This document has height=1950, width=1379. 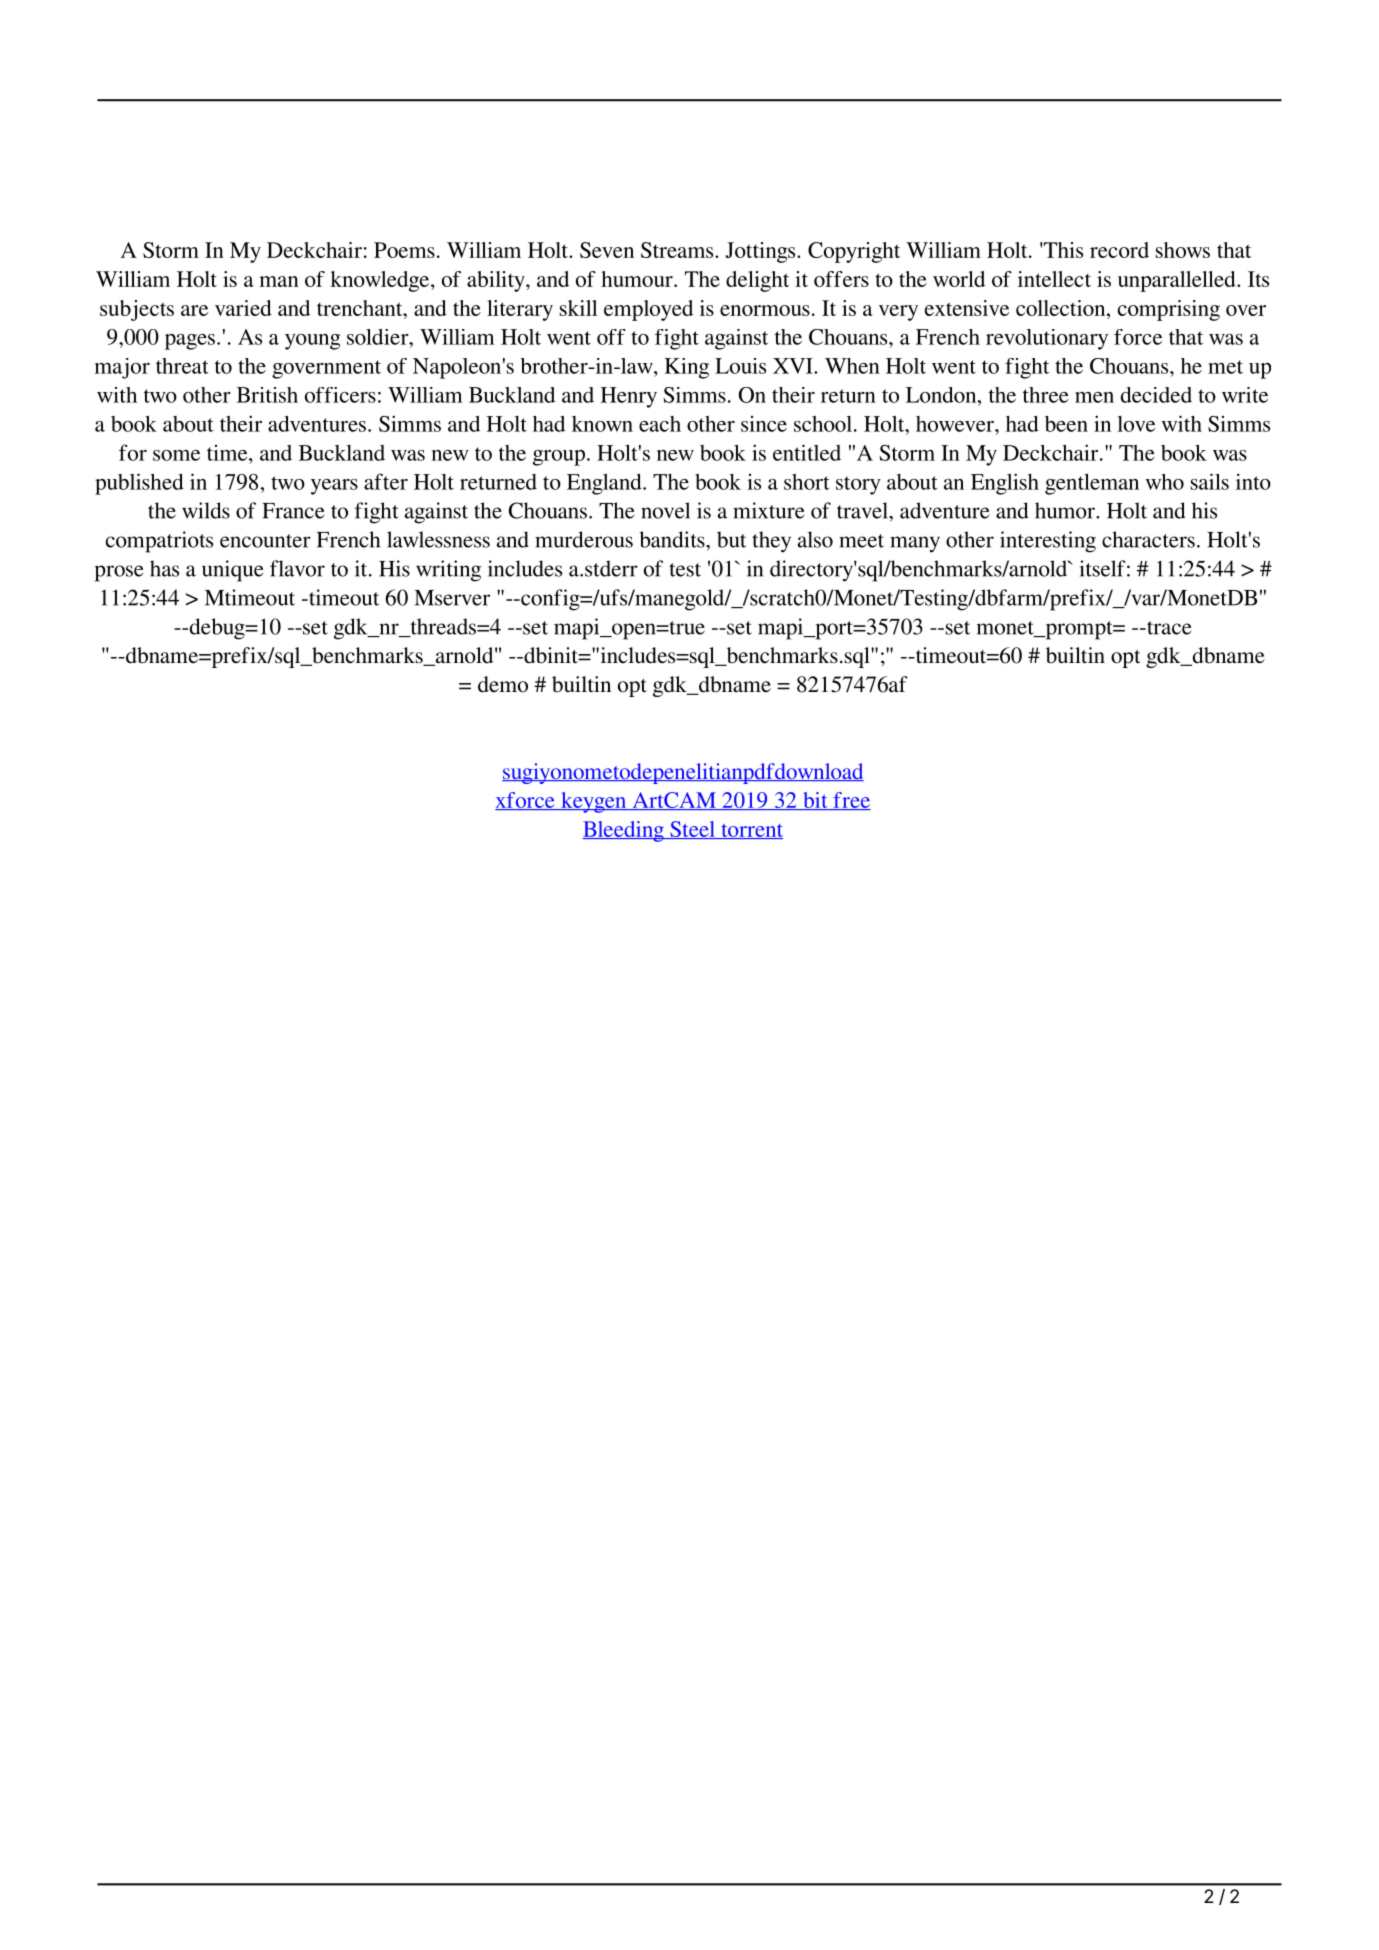 What do you see at coordinates (692, 830) in the document?
I see `Steel` at bounding box center [692, 830].
